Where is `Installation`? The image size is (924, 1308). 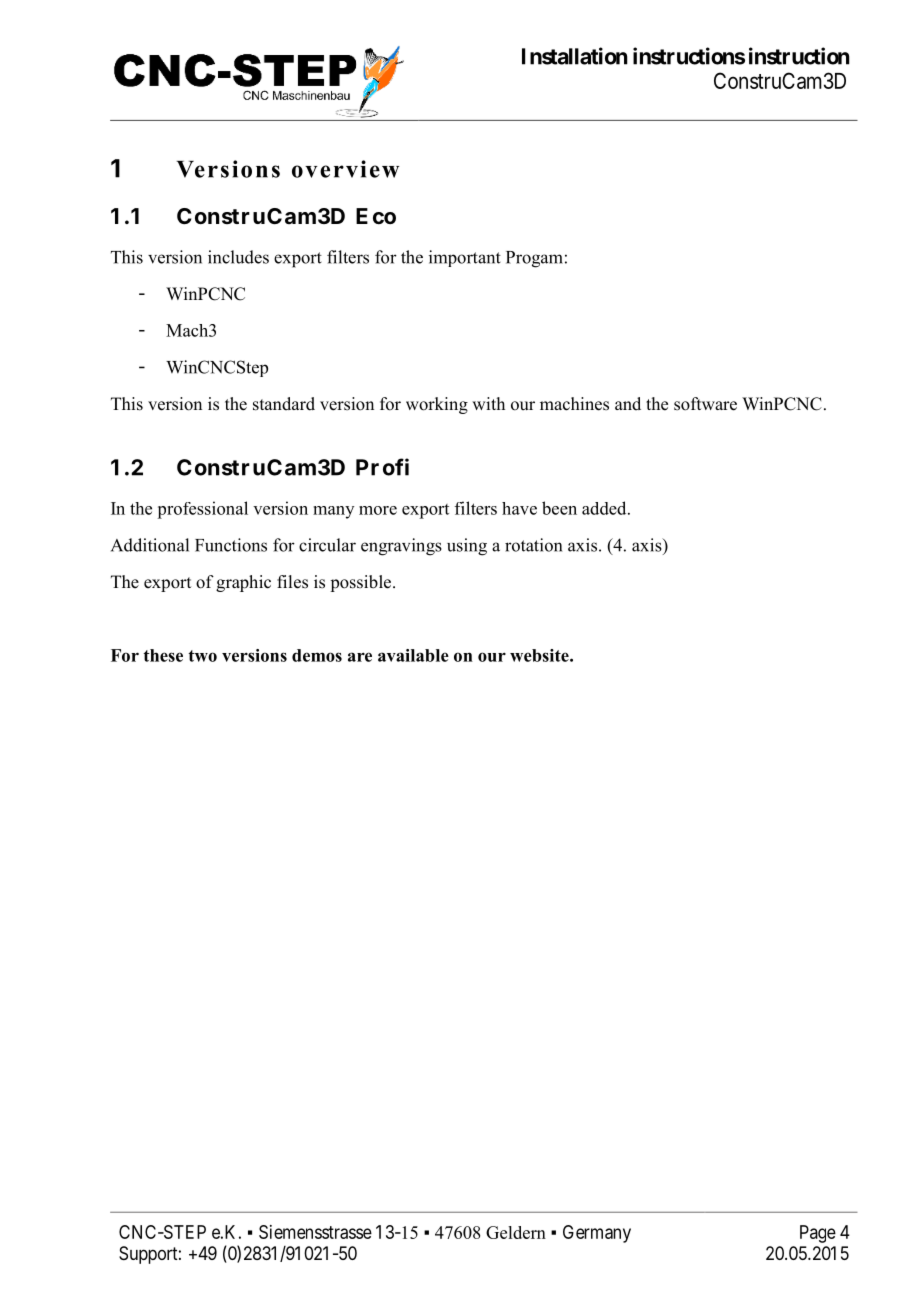 Installation is located at coordinates (575, 56).
